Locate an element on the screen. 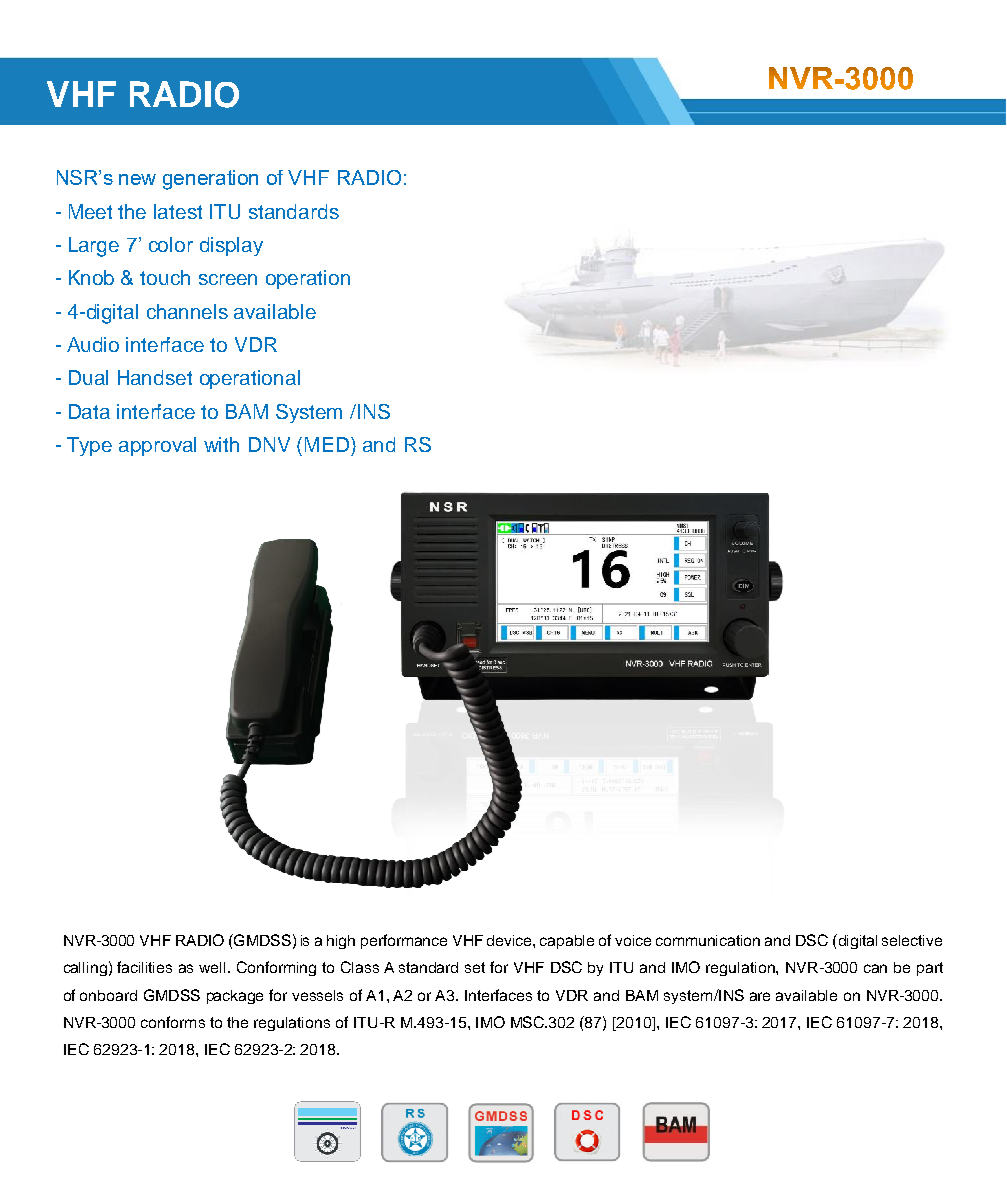 This screenshot has width=1007, height=1204. MED is located at coordinates (327, 444).
